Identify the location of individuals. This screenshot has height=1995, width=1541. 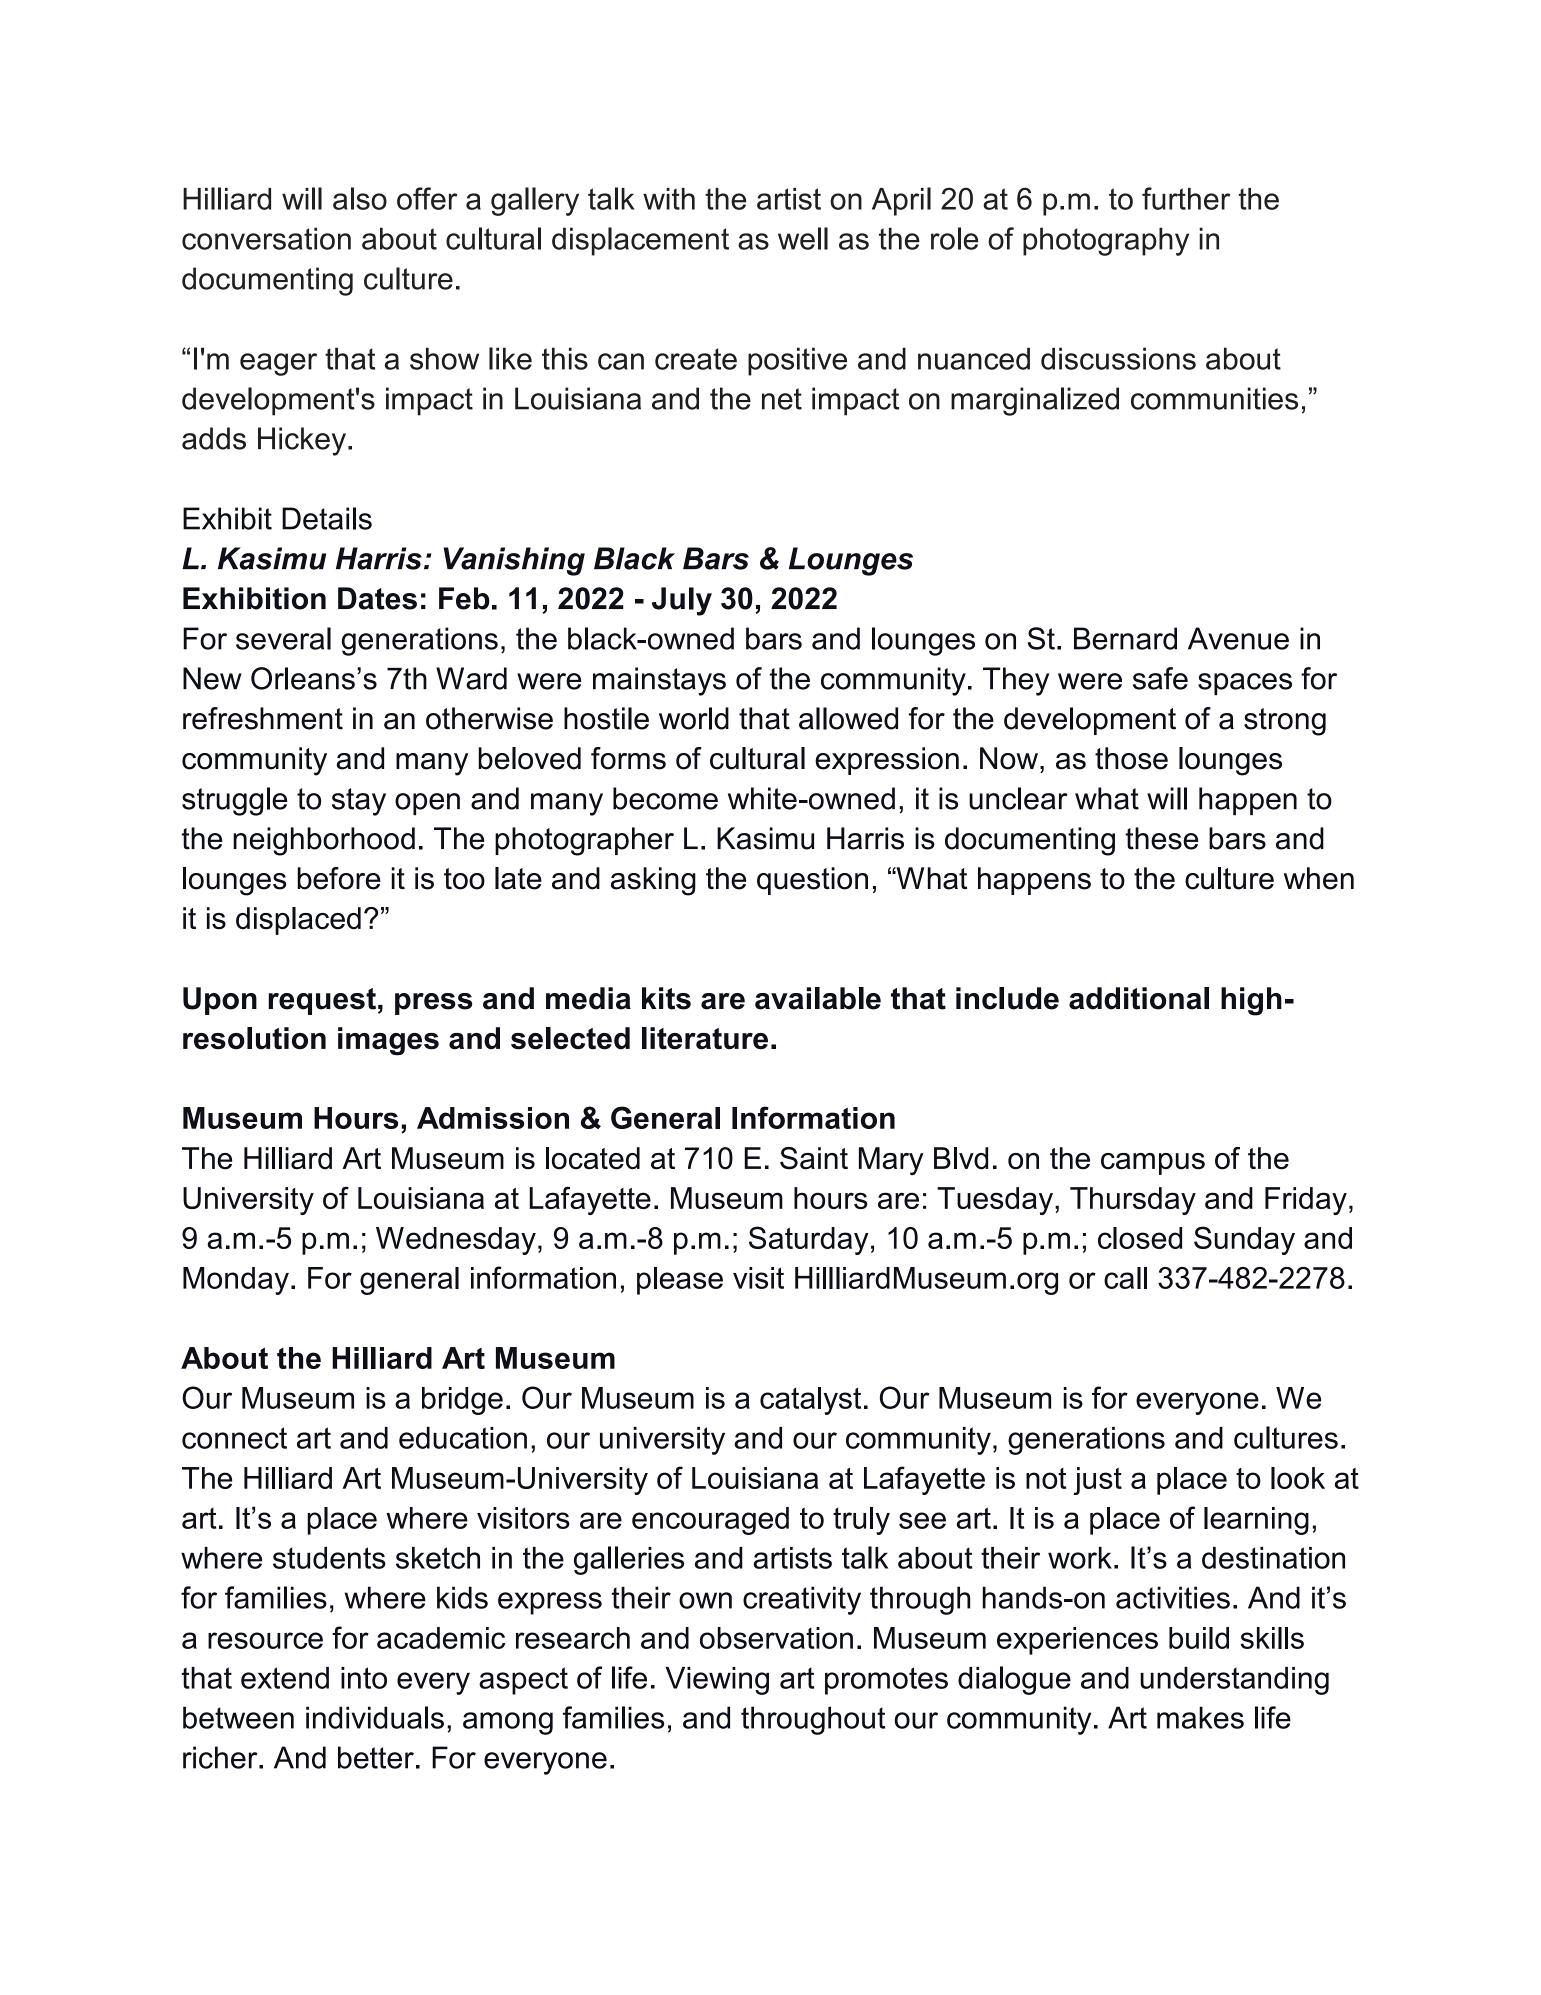
(375, 1717).
